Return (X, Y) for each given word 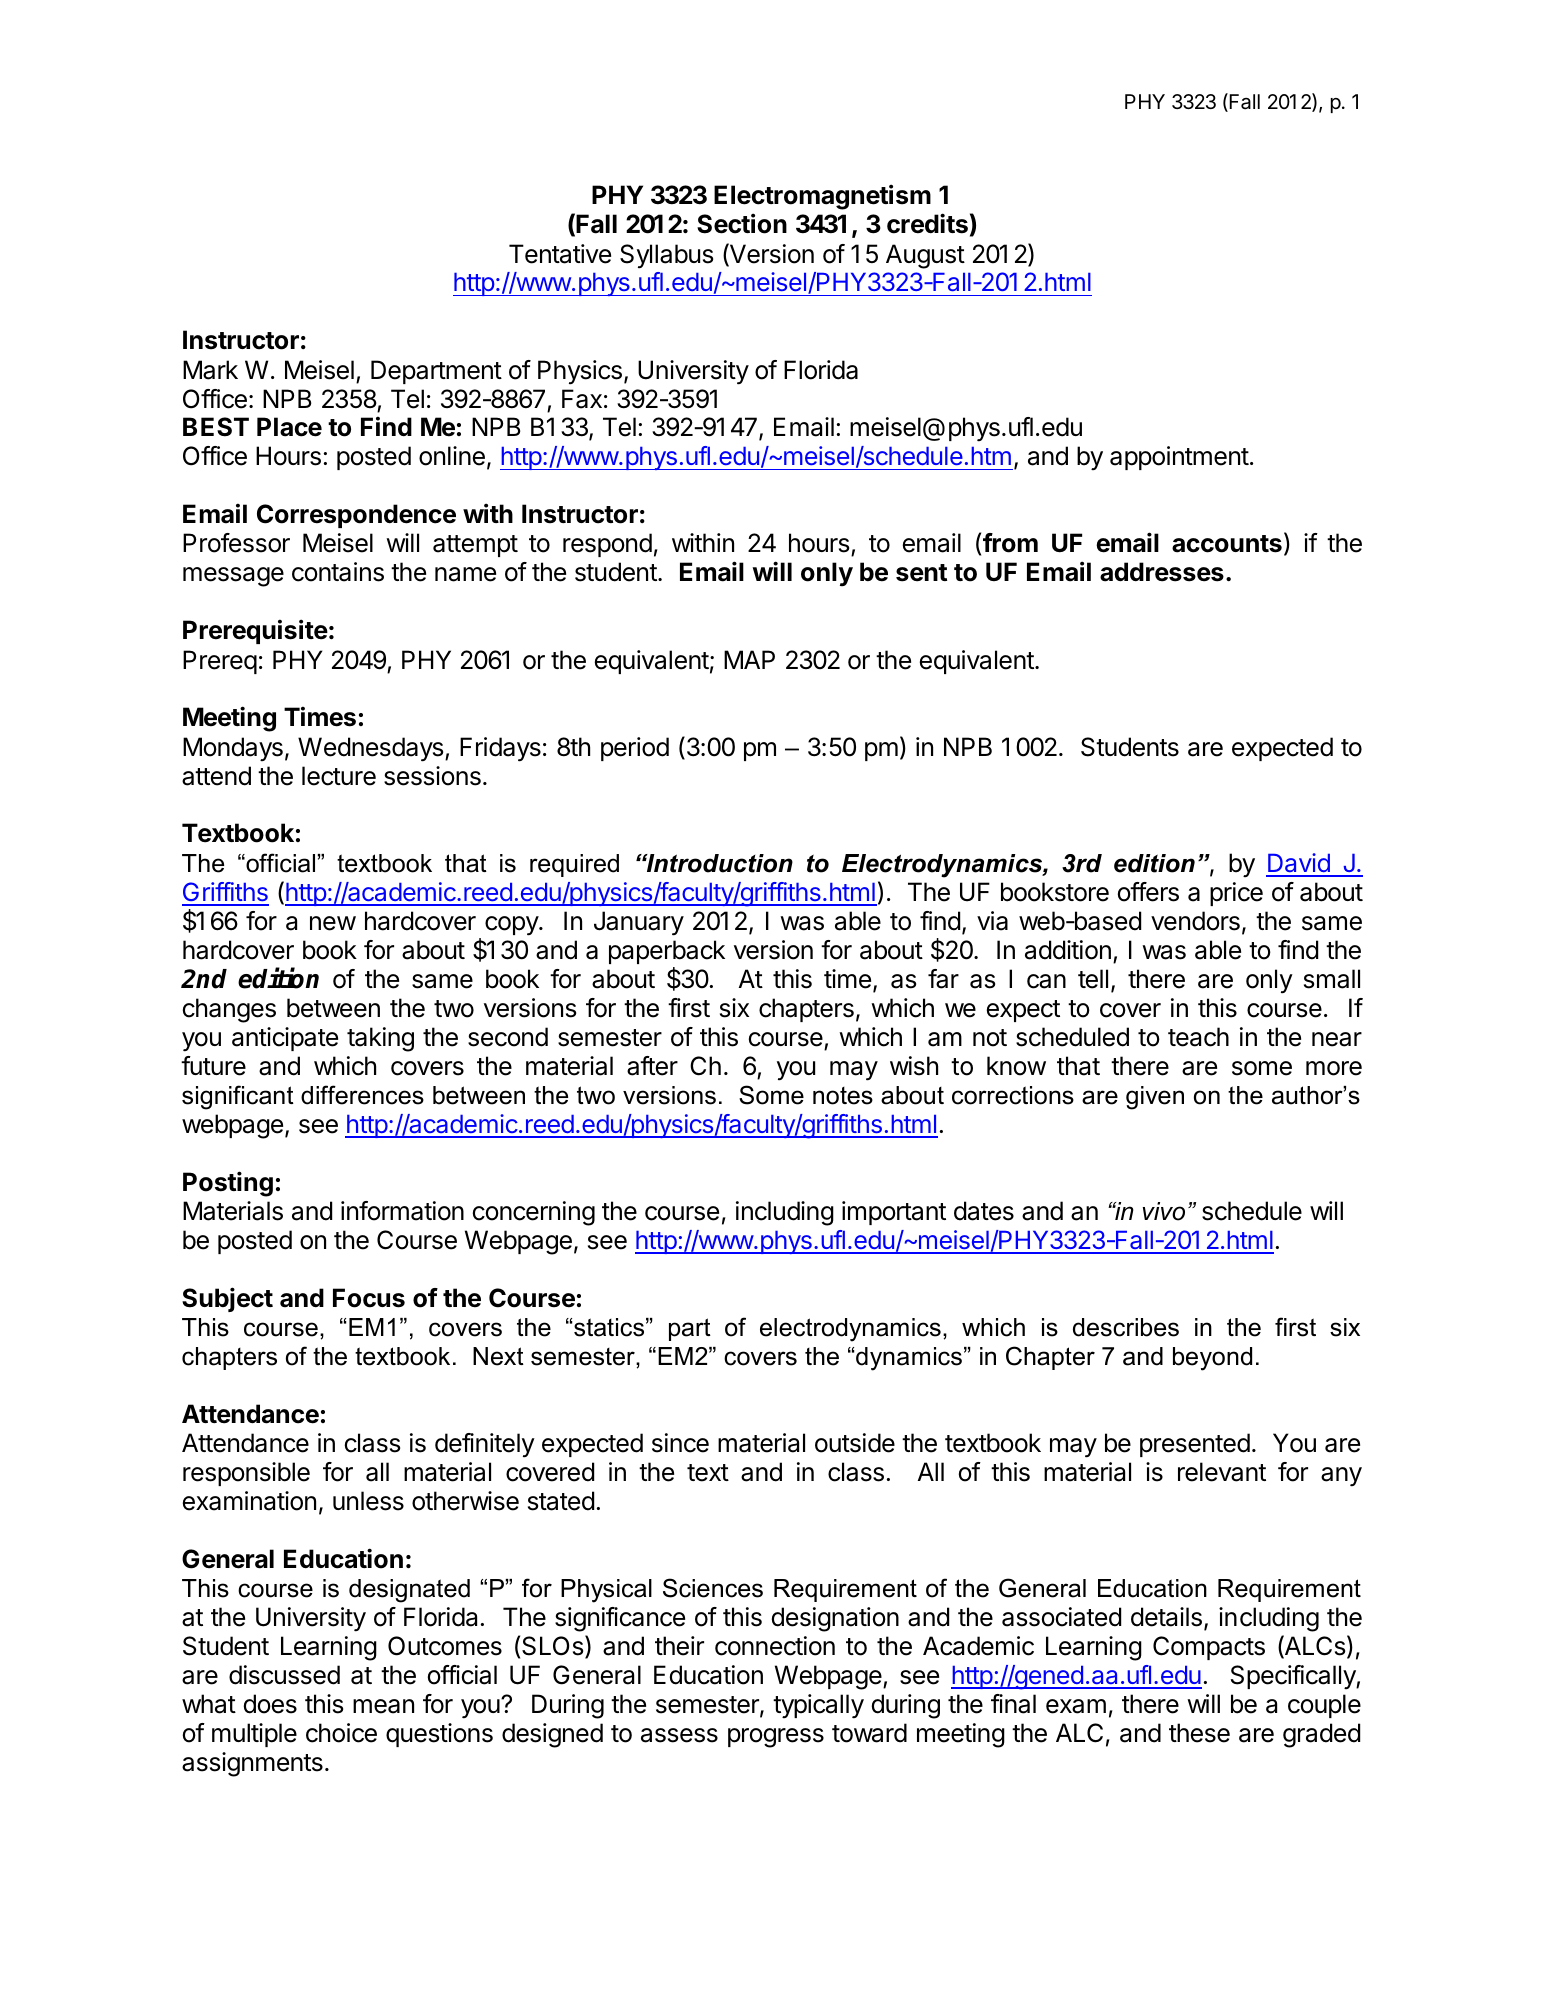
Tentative (560, 254)
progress (776, 1738)
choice (341, 1733)
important (894, 1213)
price (1236, 894)
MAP (749, 659)
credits (927, 223)
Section (742, 223)
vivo (1164, 1211)
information (402, 1211)
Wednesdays (370, 749)
